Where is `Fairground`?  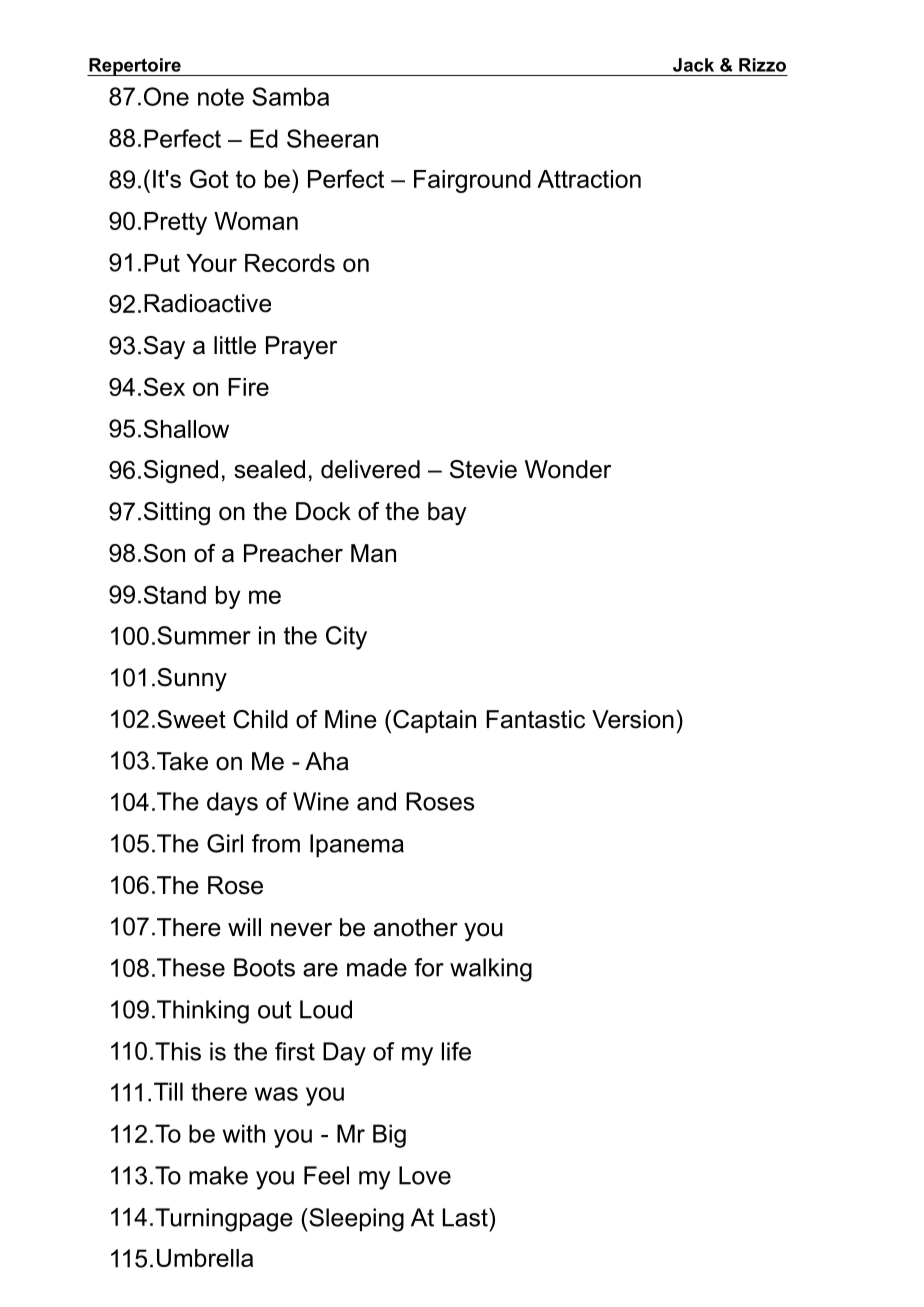
Fairground is located at coordinates (472, 181).
